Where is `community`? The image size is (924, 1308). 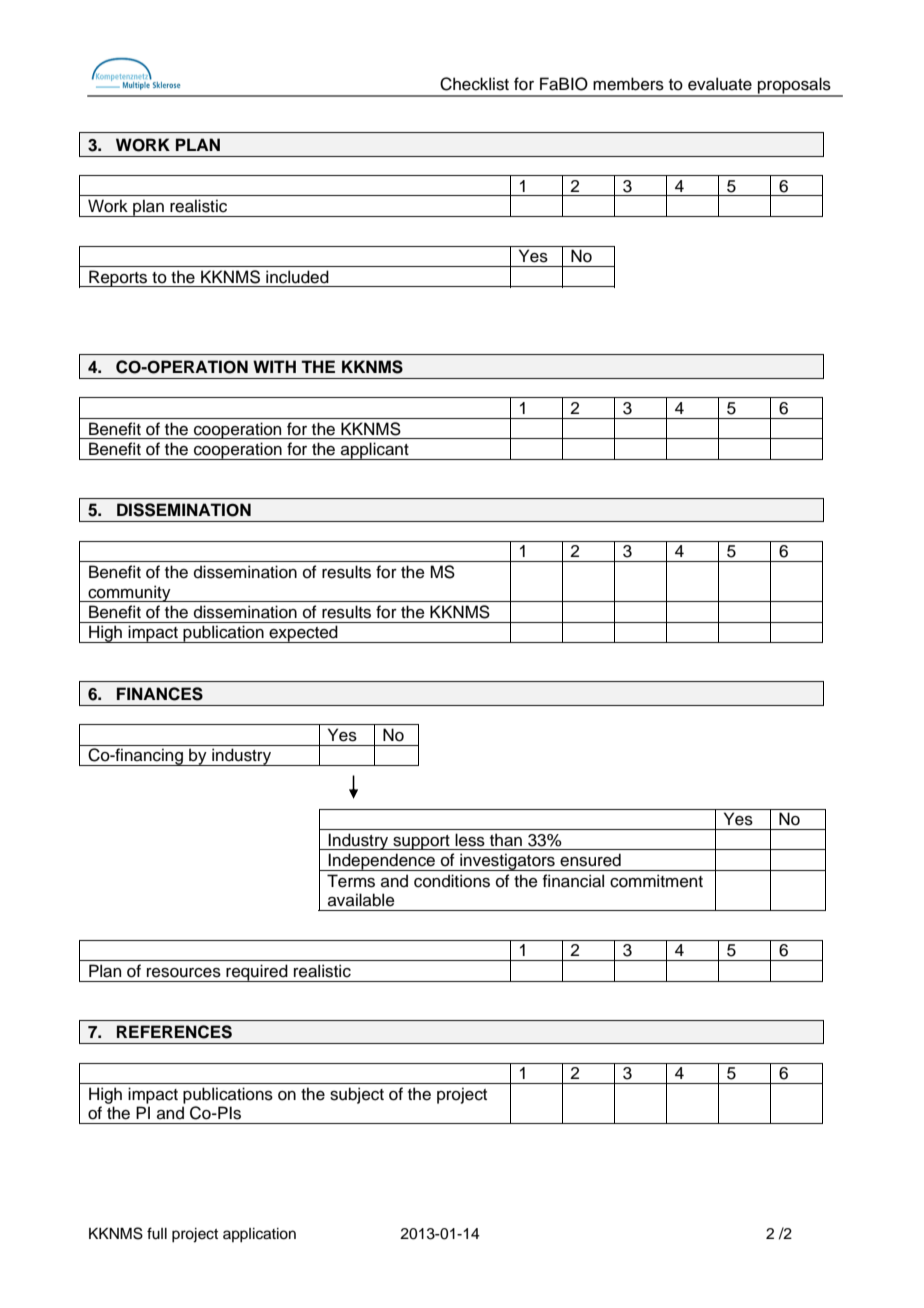
community is located at coordinates (129, 593).
